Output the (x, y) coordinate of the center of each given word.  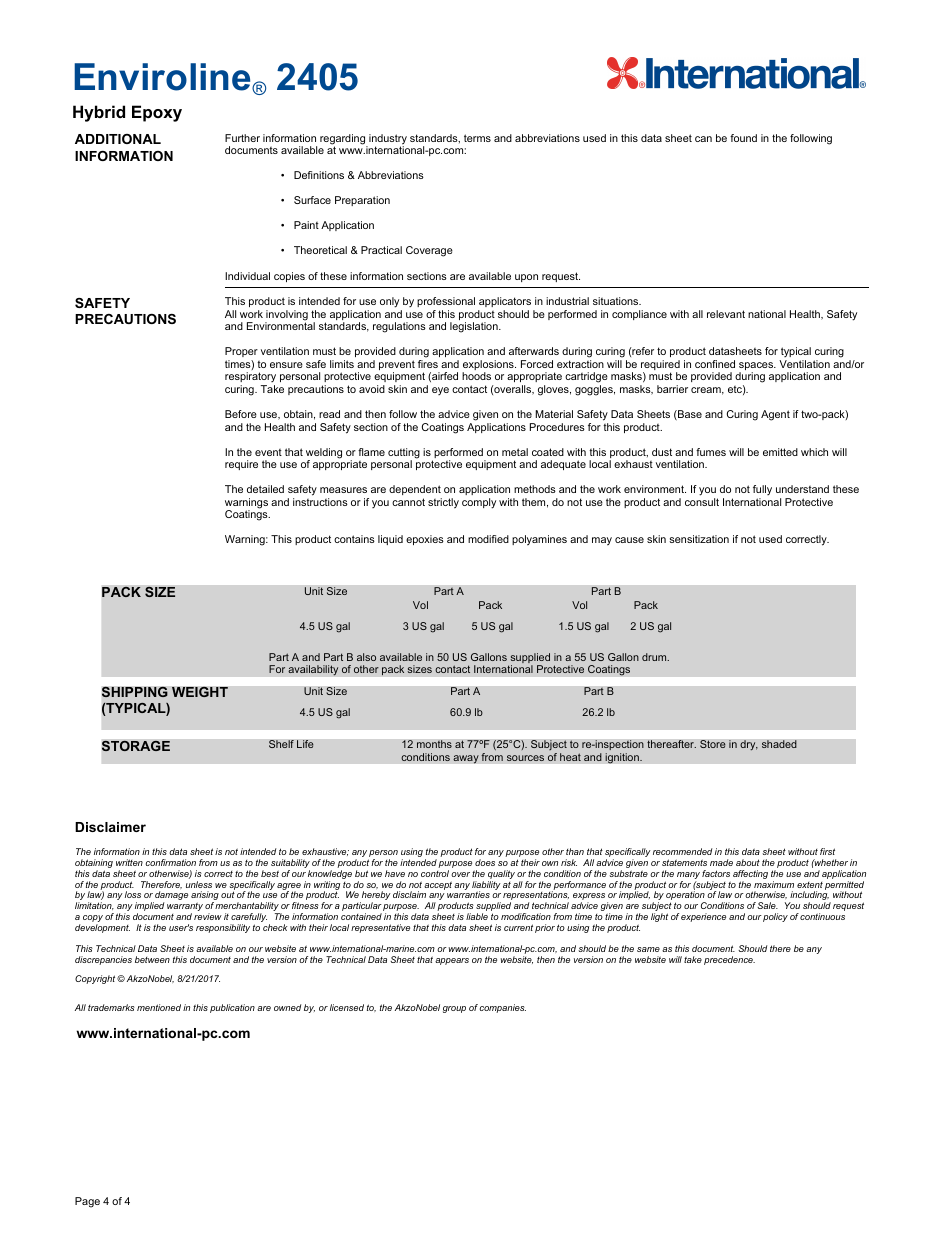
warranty (185, 908)
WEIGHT (200, 692)
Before (241, 414)
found (743, 138)
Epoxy (157, 113)
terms (477, 138)
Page (87, 1202)
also (366, 657)
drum (655, 657)
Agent (775, 415)
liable (477, 916)
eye (440, 391)
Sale (767, 905)
